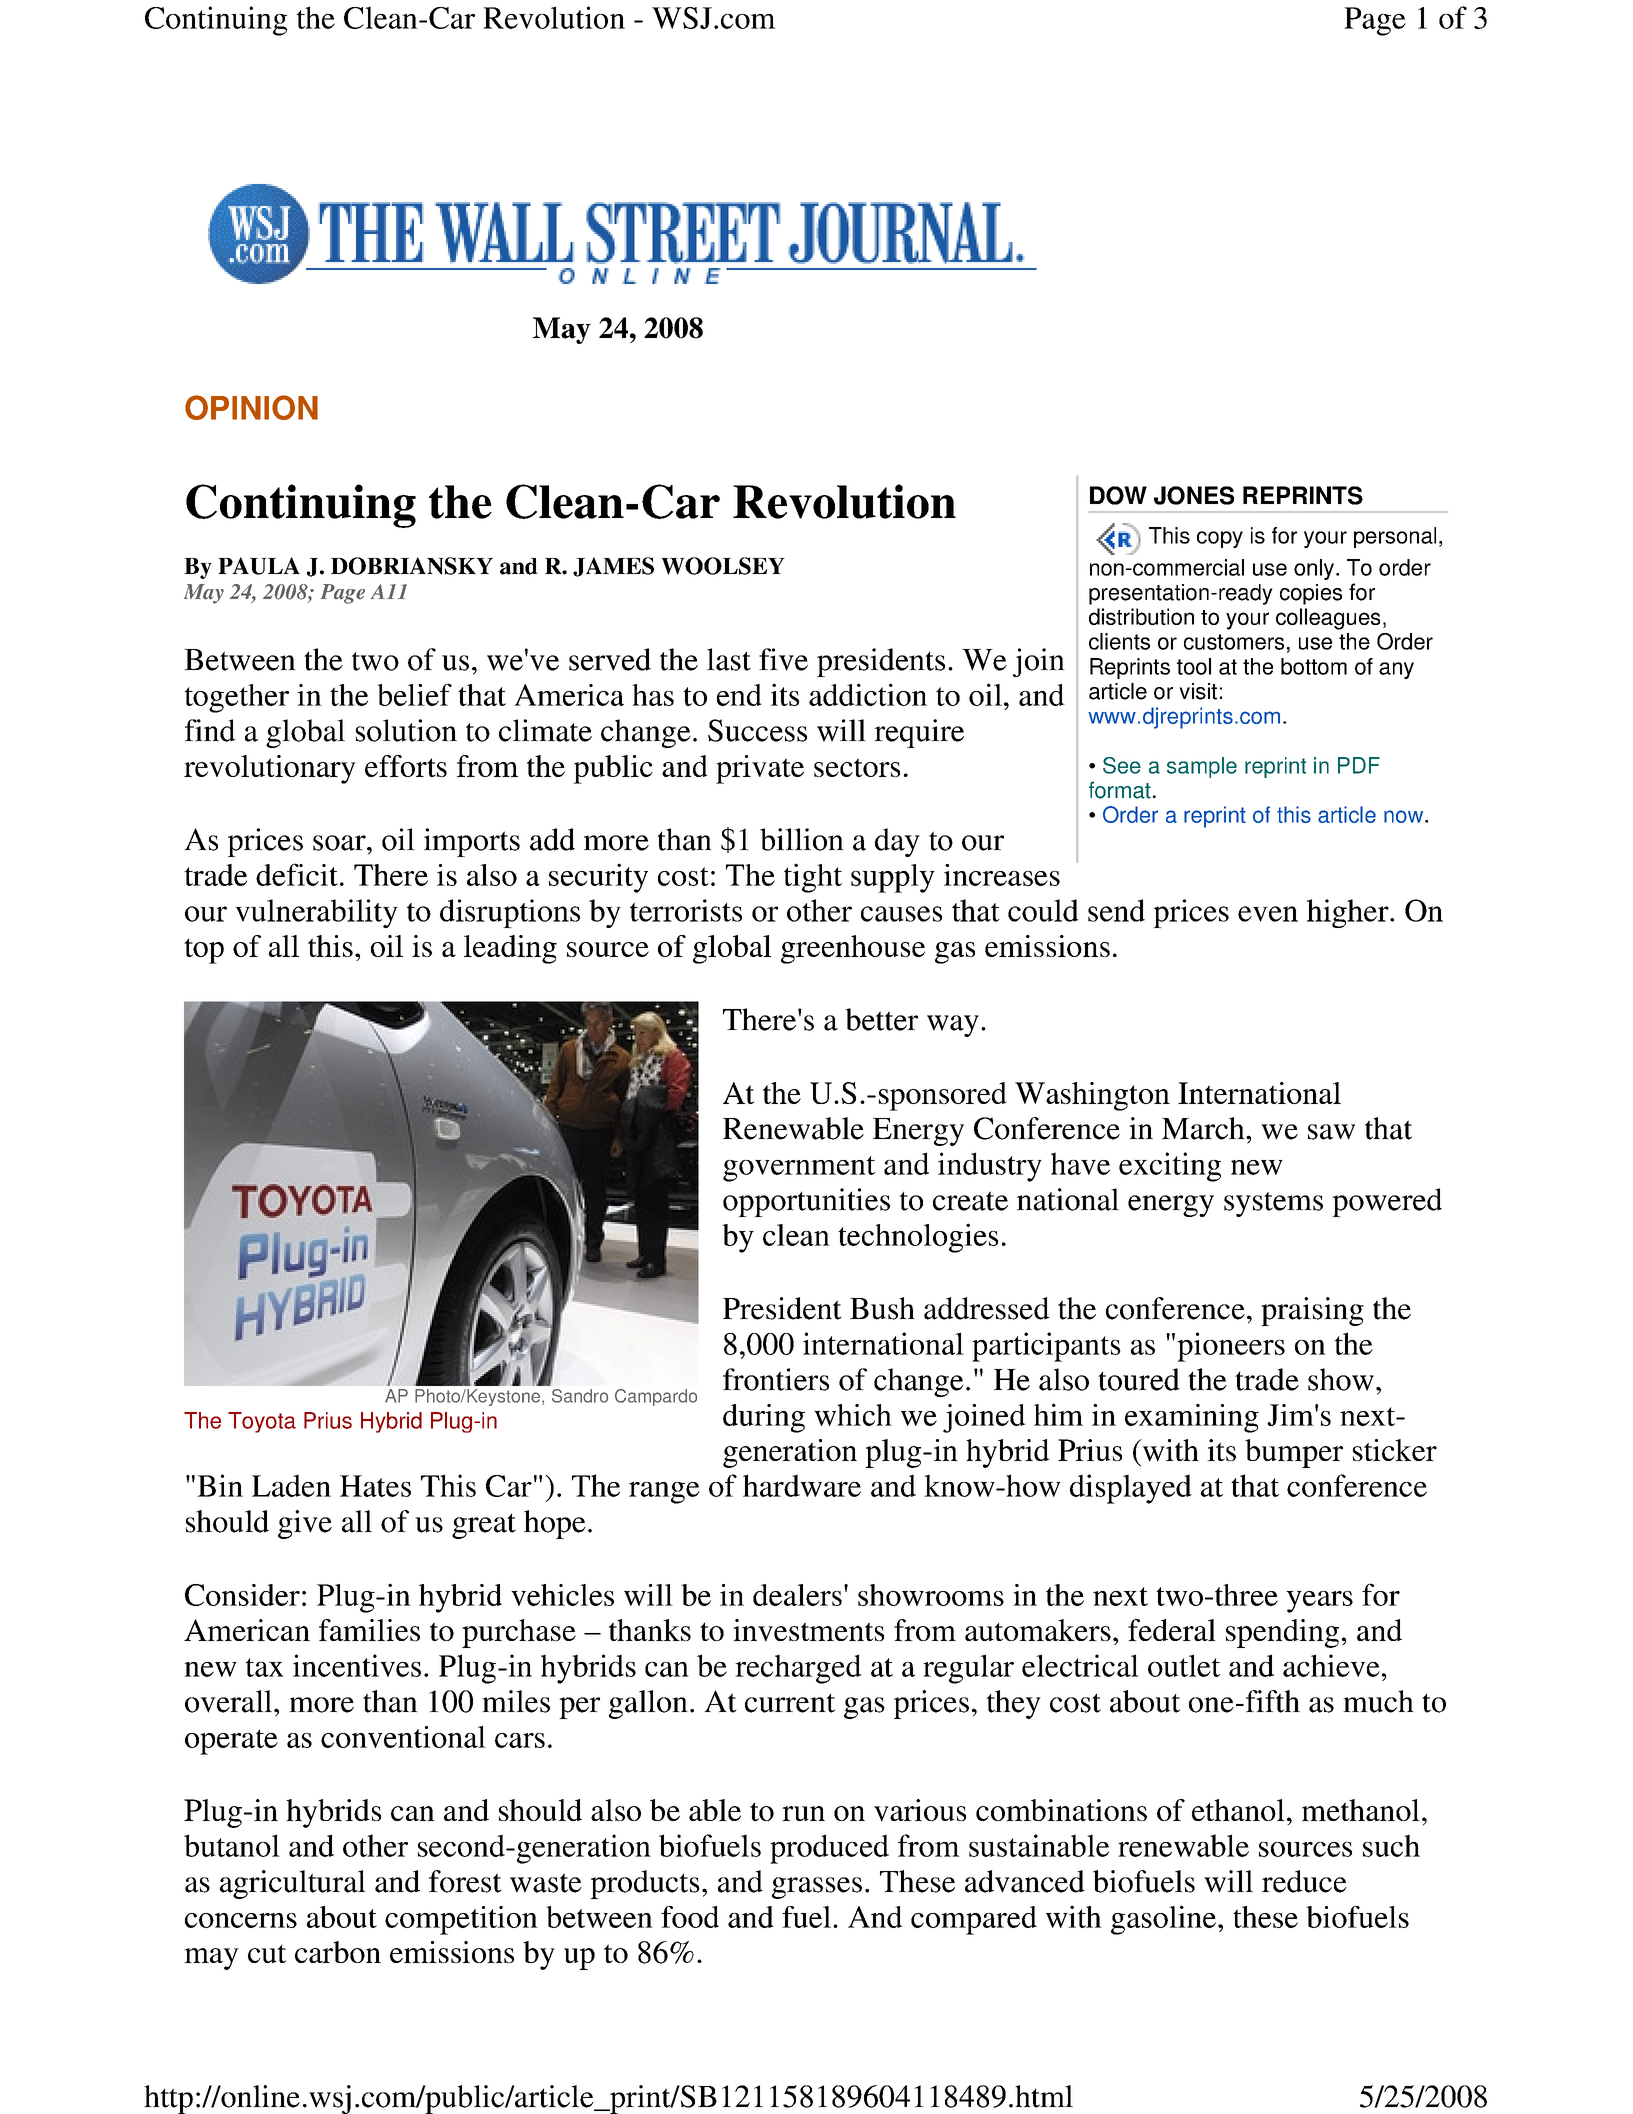 Image resolution: width=1633 pixels, height=2114 pixels. Describe the element at coordinates (1304, 1881) in the screenshot. I see `reduce` at that location.
